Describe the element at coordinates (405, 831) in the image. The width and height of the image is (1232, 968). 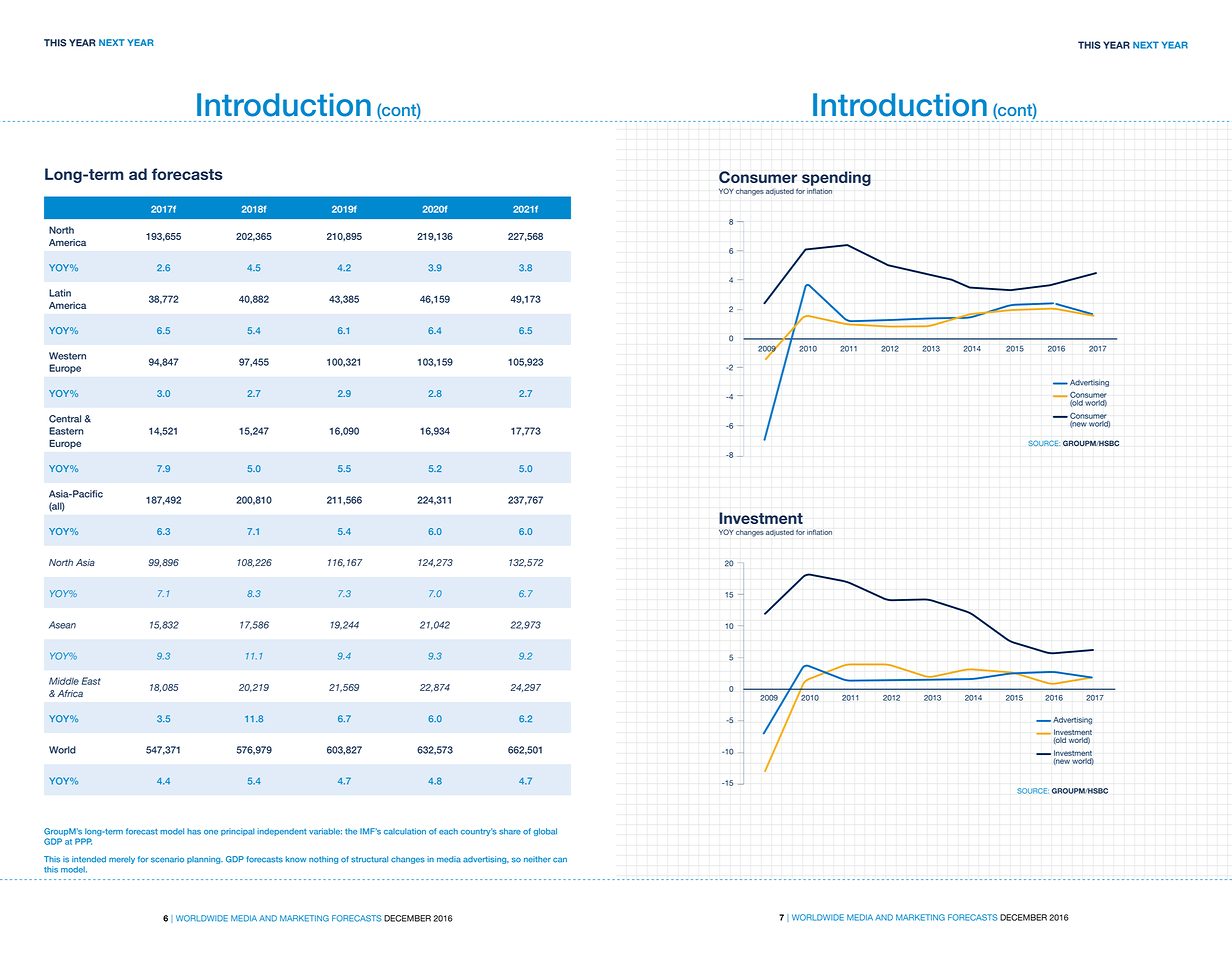
I see `calculation` at that location.
